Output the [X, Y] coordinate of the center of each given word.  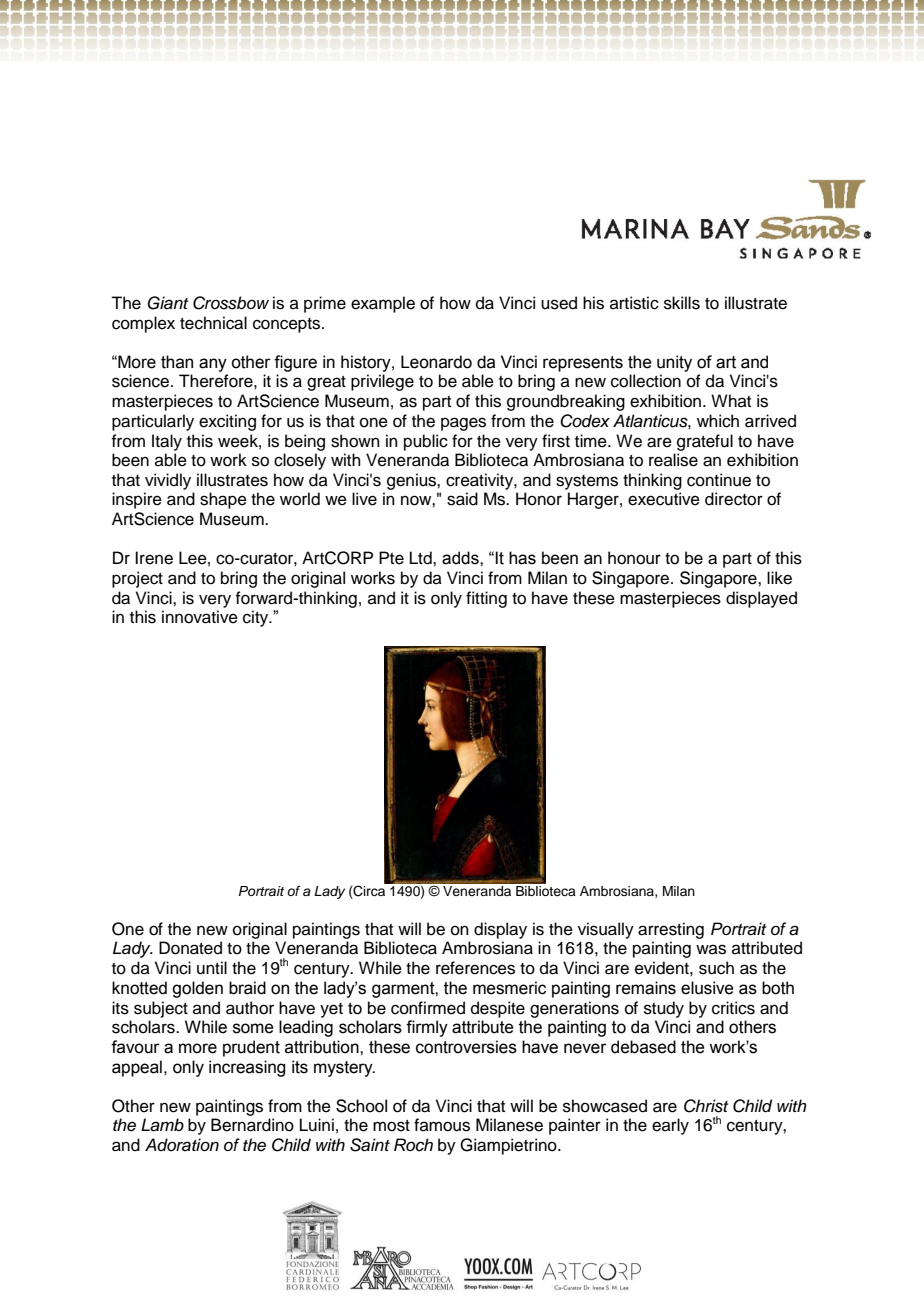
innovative [200, 617]
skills [682, 303]
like [779, 578]
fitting [486, 599]
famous [442, 1125]
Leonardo [436, 362]
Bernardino [252, 1125]
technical [213, 323]
